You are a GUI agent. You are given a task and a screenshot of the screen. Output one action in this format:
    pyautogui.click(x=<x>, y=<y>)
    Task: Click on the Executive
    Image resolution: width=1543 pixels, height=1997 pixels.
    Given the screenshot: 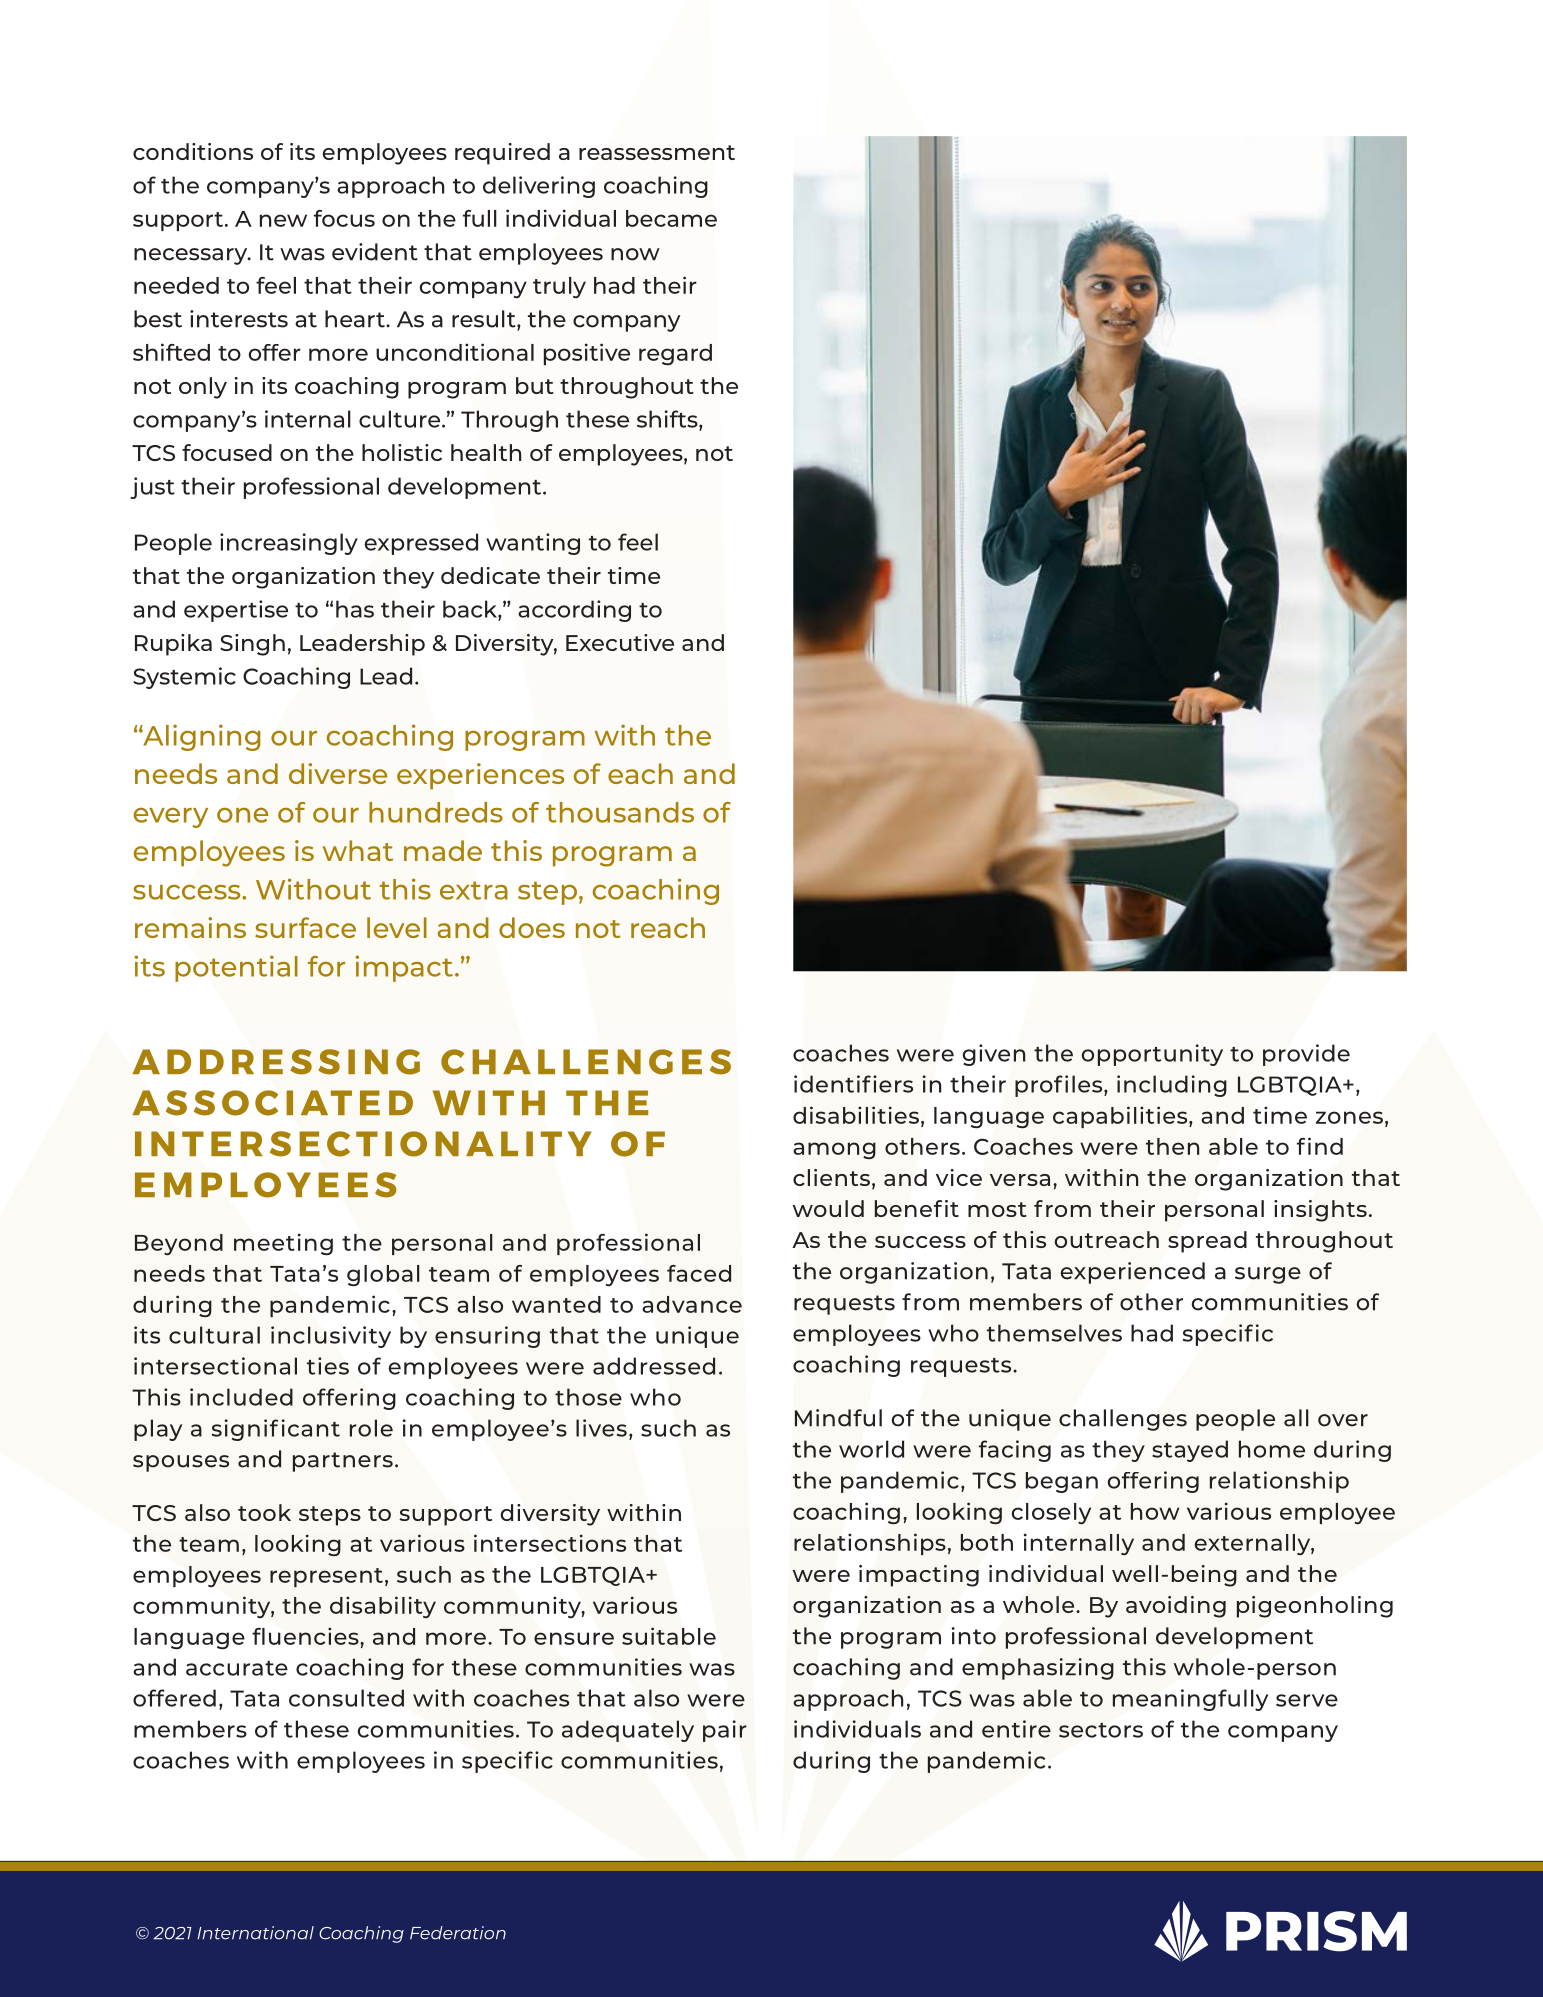 What is the action you would take?
    pyautogui.click(x=620, y=642)
